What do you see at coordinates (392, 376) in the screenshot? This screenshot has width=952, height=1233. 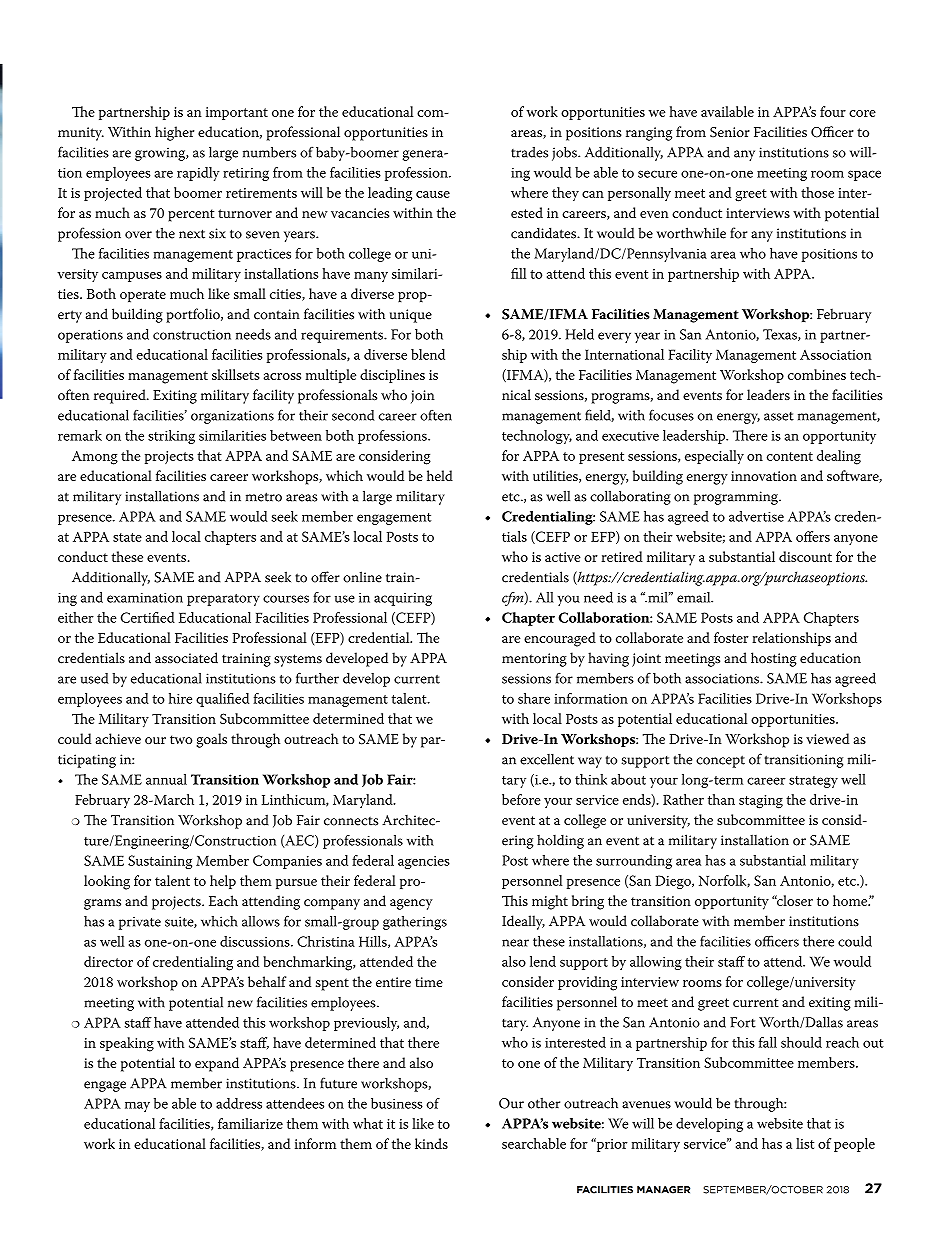 I see `disciplines` at bounding box center [392, 376].
